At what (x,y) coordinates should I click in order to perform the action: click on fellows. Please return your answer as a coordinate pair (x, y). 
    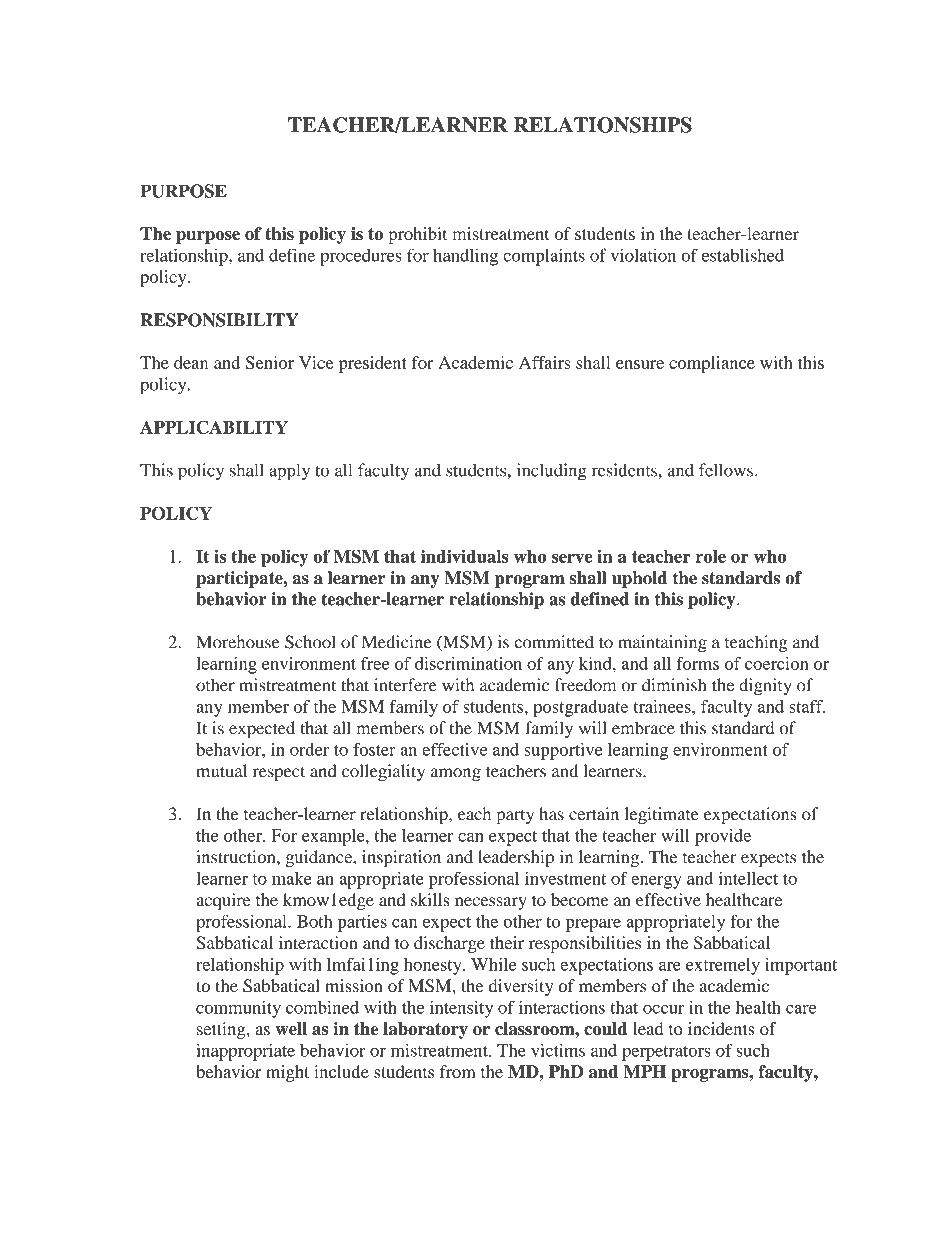
    Looking at the image, I should click on (726, 470).
